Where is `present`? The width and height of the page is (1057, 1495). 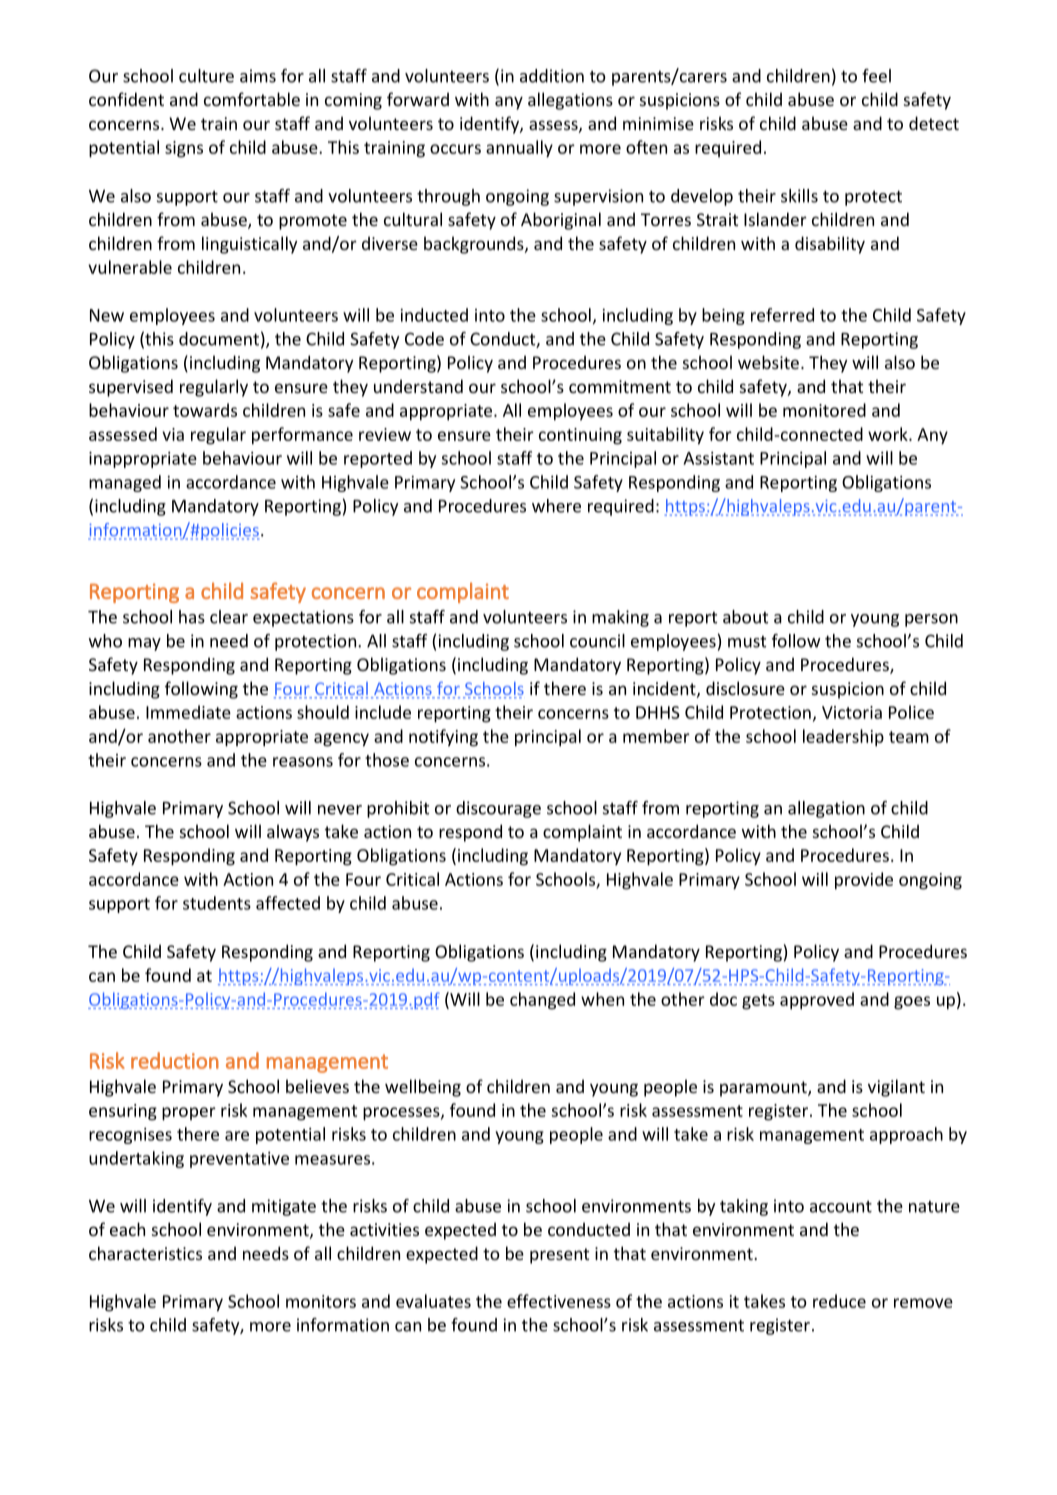
present is located at coordinates (559, 1256).
